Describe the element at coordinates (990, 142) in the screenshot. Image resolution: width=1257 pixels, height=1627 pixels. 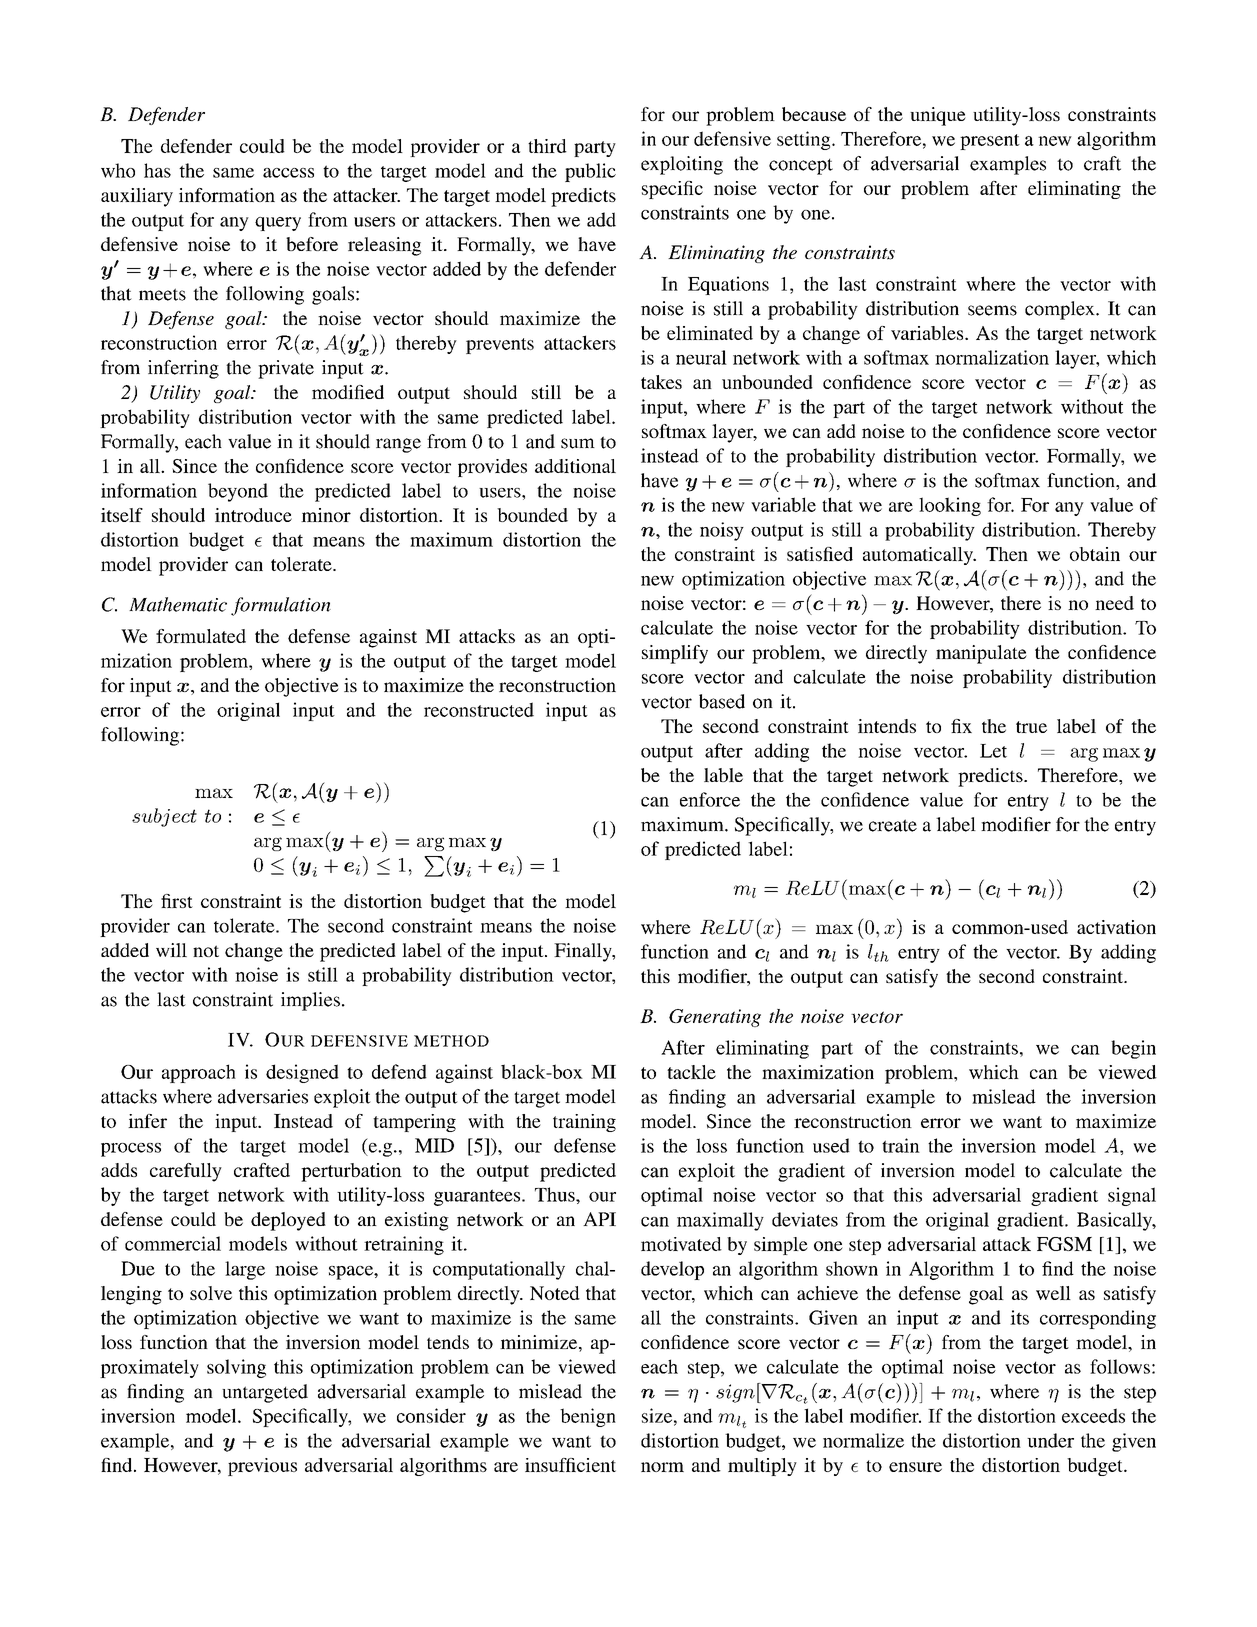
I see `present` at that location.
